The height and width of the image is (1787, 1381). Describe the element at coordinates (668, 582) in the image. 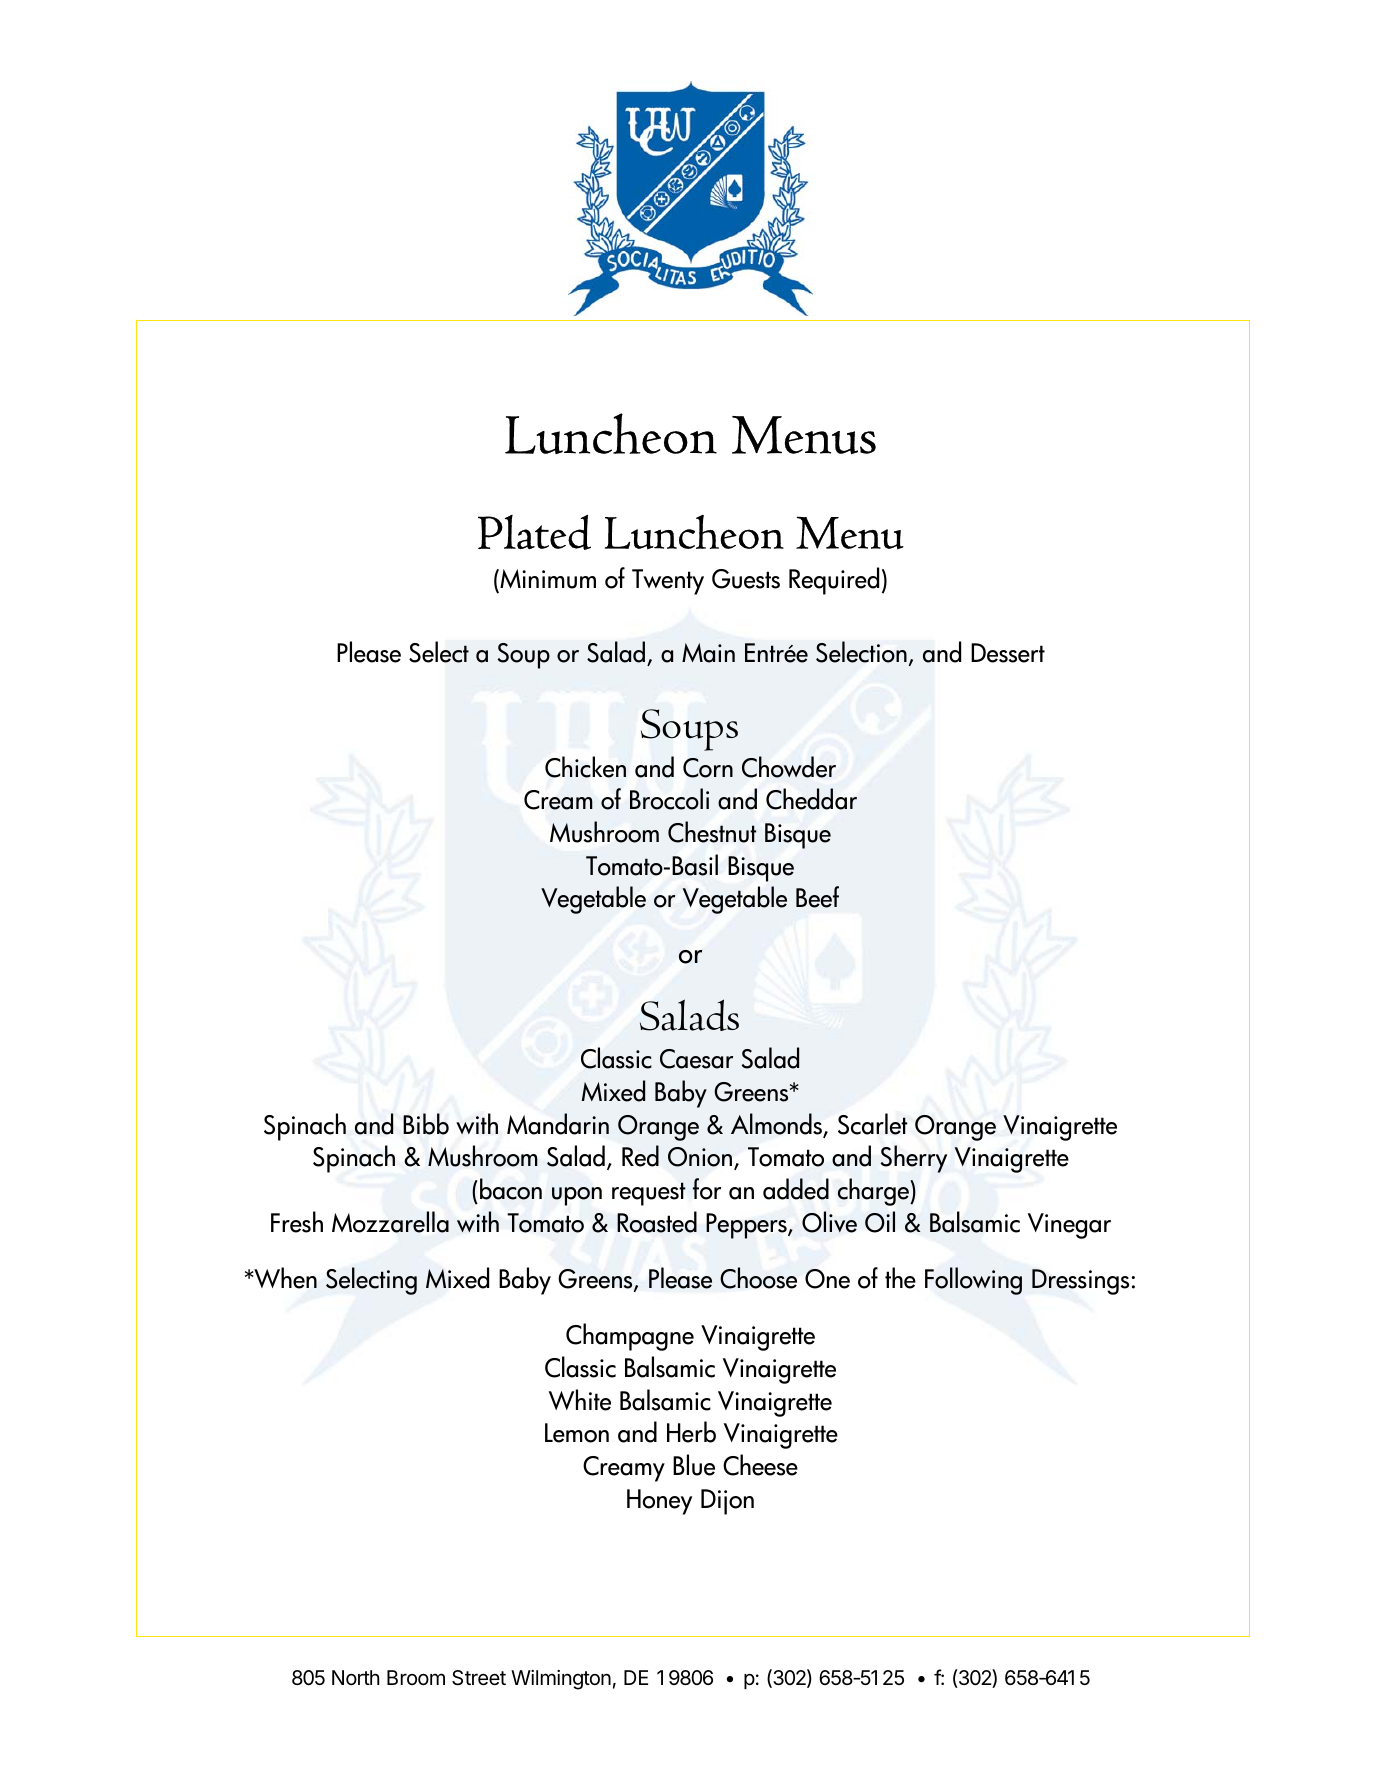

I see `Twenty` at that location.
